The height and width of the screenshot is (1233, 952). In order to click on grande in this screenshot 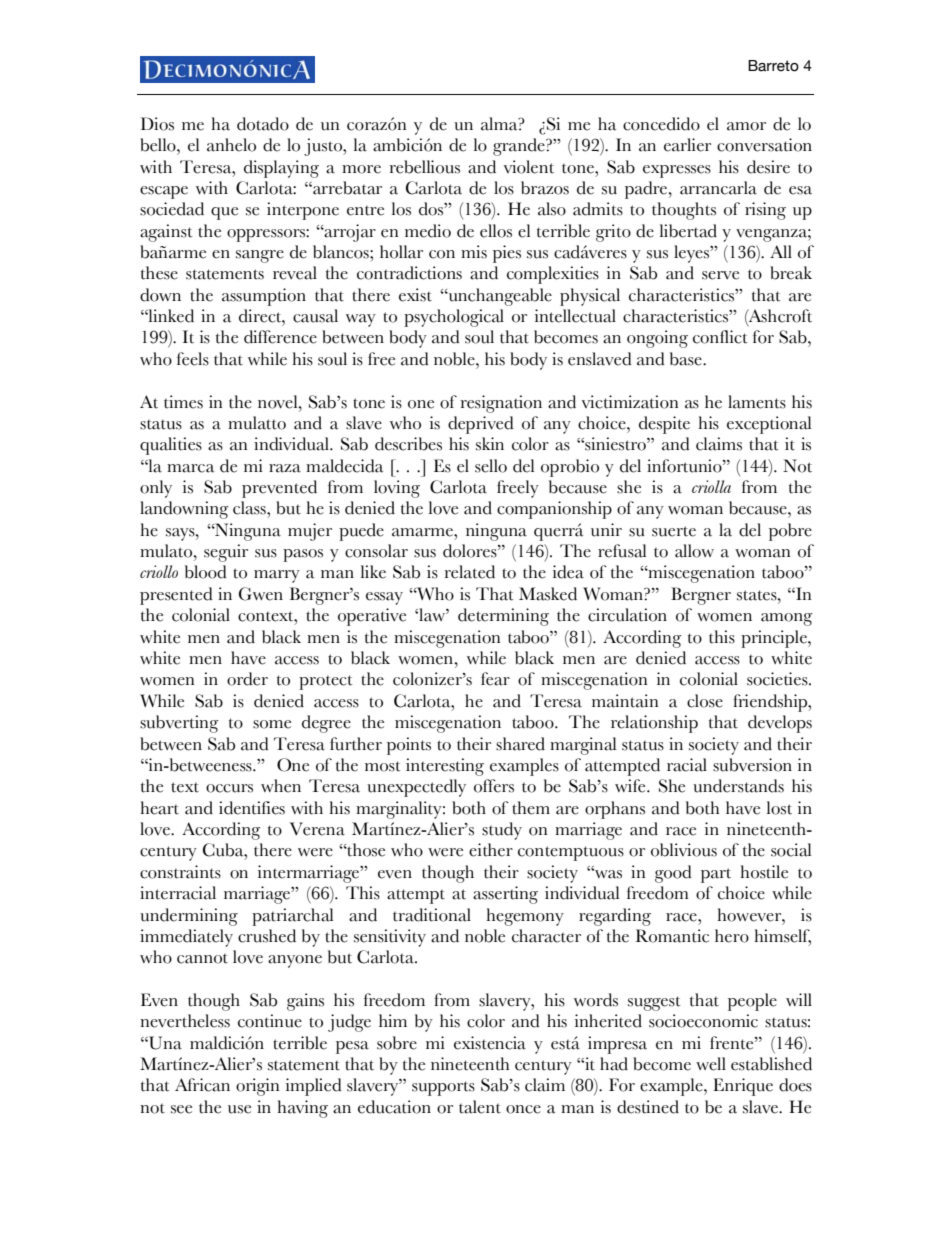, I will do `click(520, 147)`.
